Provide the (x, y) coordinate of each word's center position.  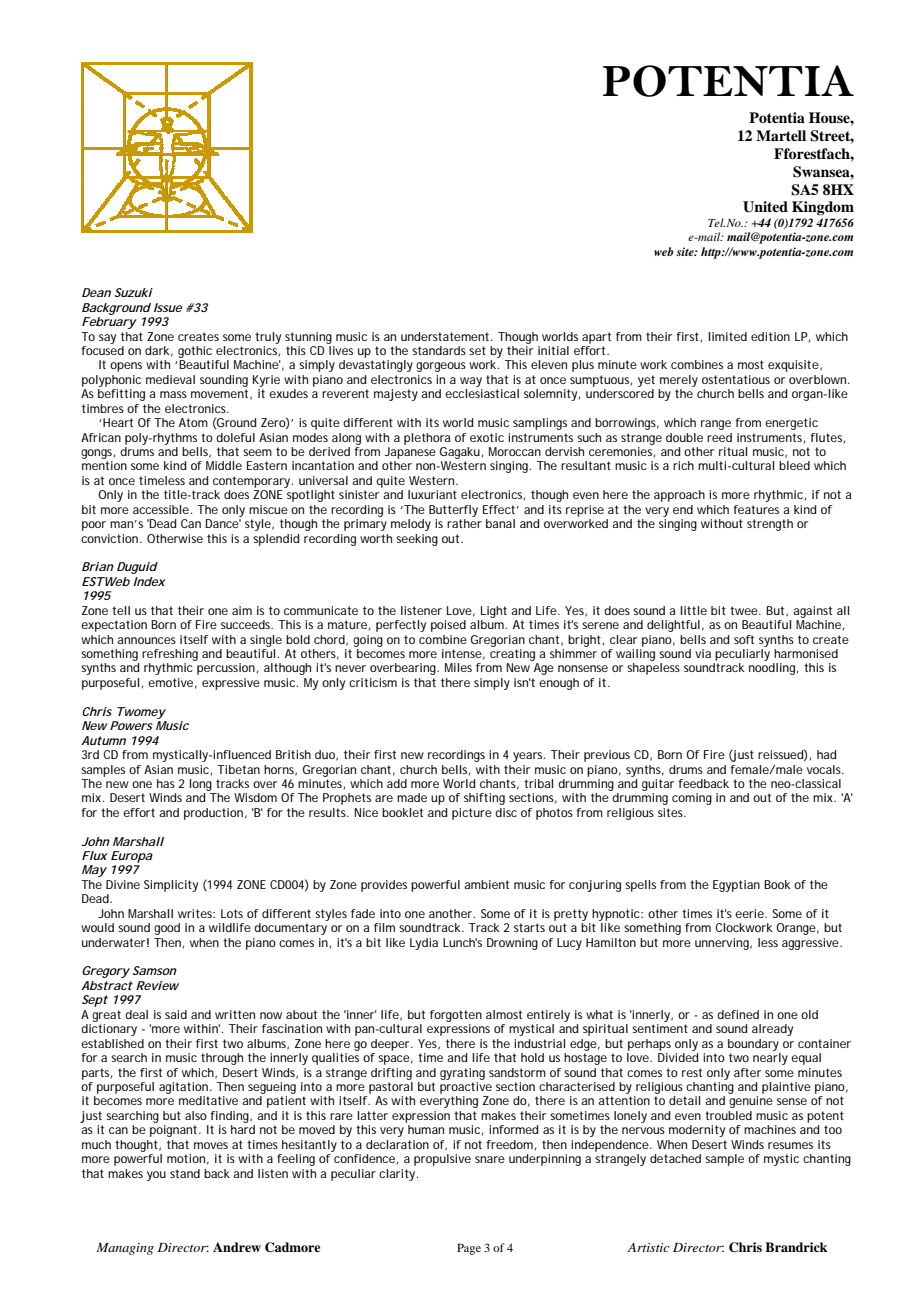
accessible (161, 509)
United (765, 207)
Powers (131, 725)
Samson (155, 970)
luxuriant (432, 494)
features (756, 509)
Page (469, 1249)
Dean (96, 292)
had (826, 754)
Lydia (424, 944)
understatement (446, 336)
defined (738, 1014)
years (529, 757)
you (156, 1176)
